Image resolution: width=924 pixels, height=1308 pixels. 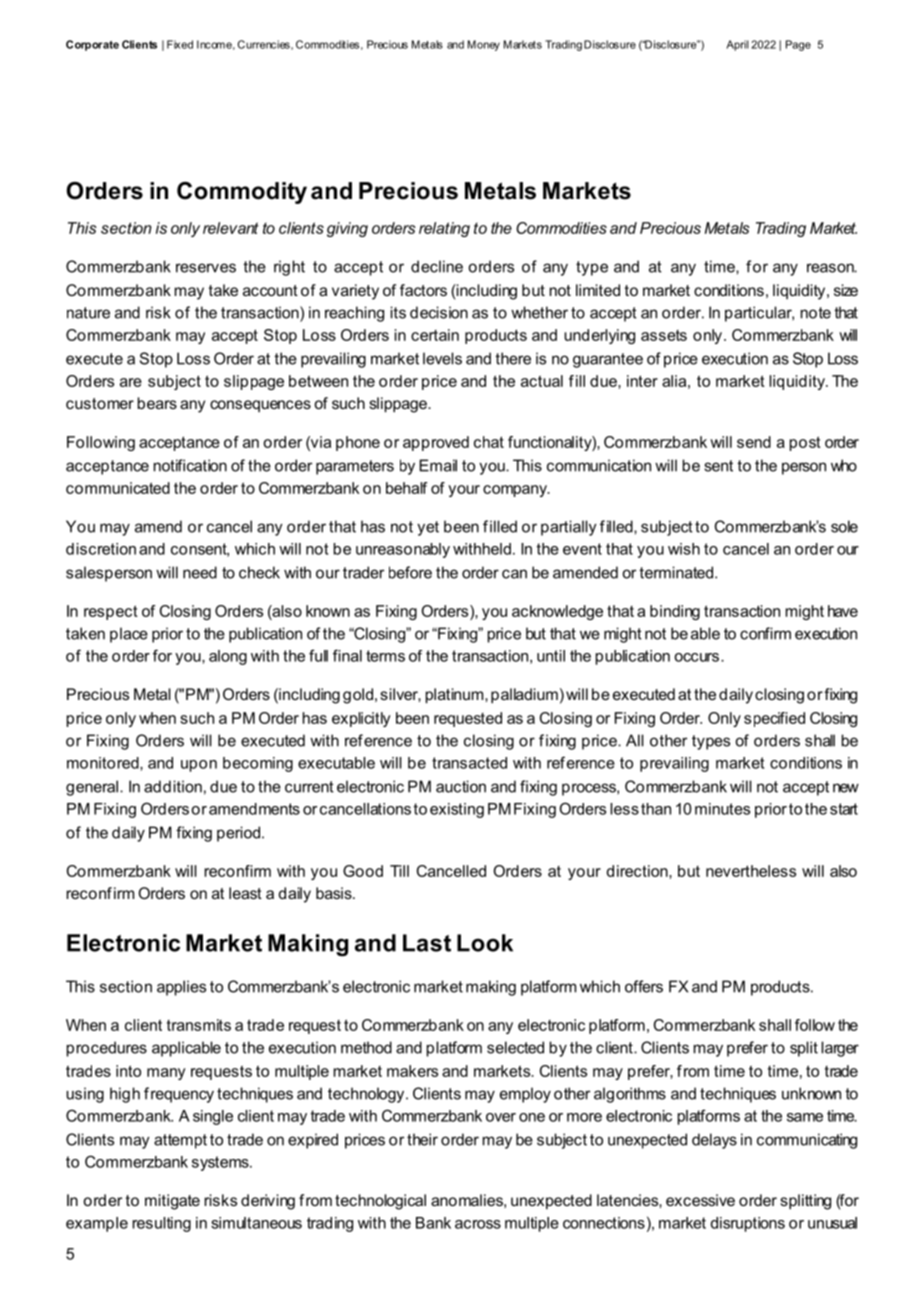 What do you see at coordinates (173, 786) in the document?
I see `addition` at bounding box center [173, 786].
